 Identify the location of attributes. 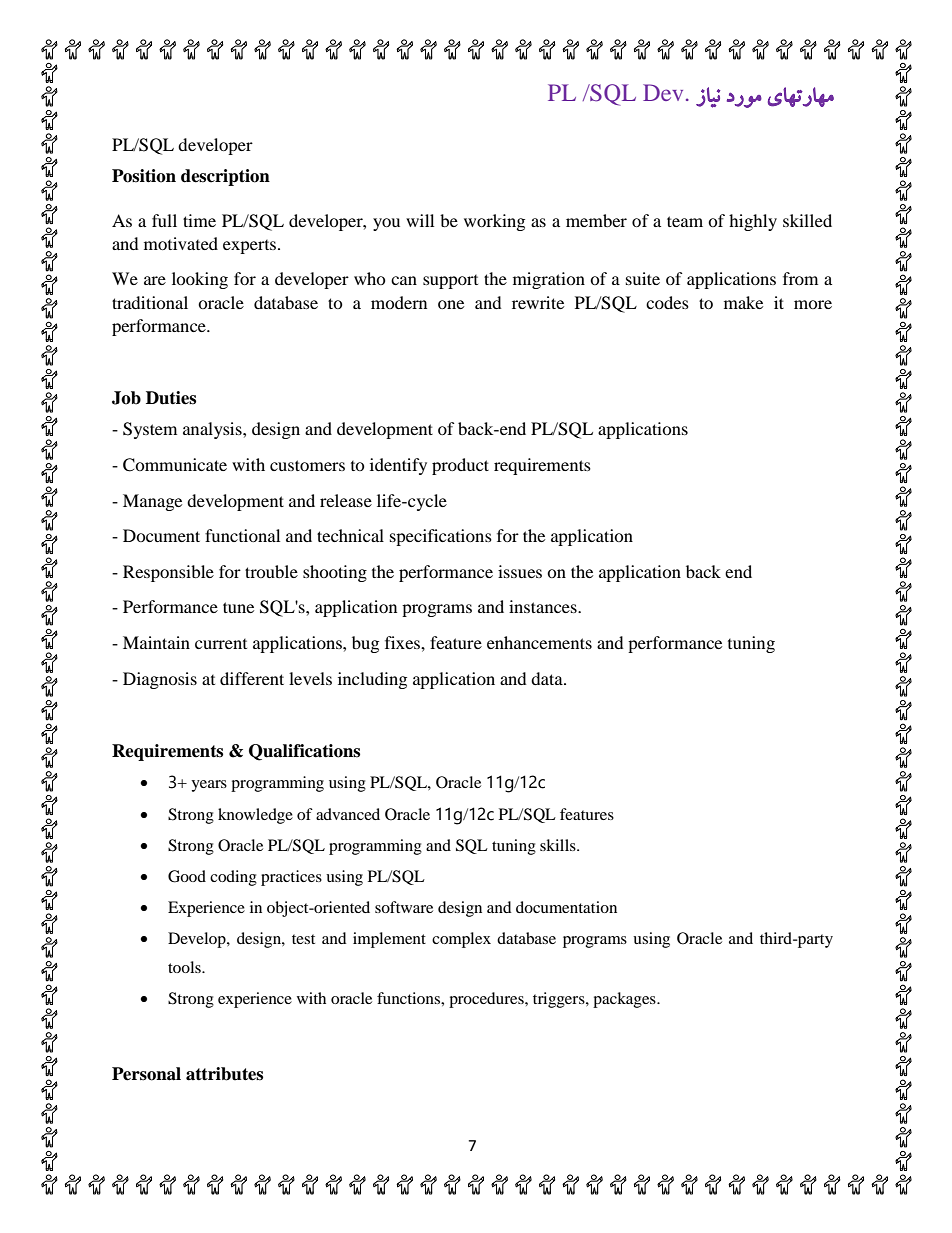
(224, 1074).
